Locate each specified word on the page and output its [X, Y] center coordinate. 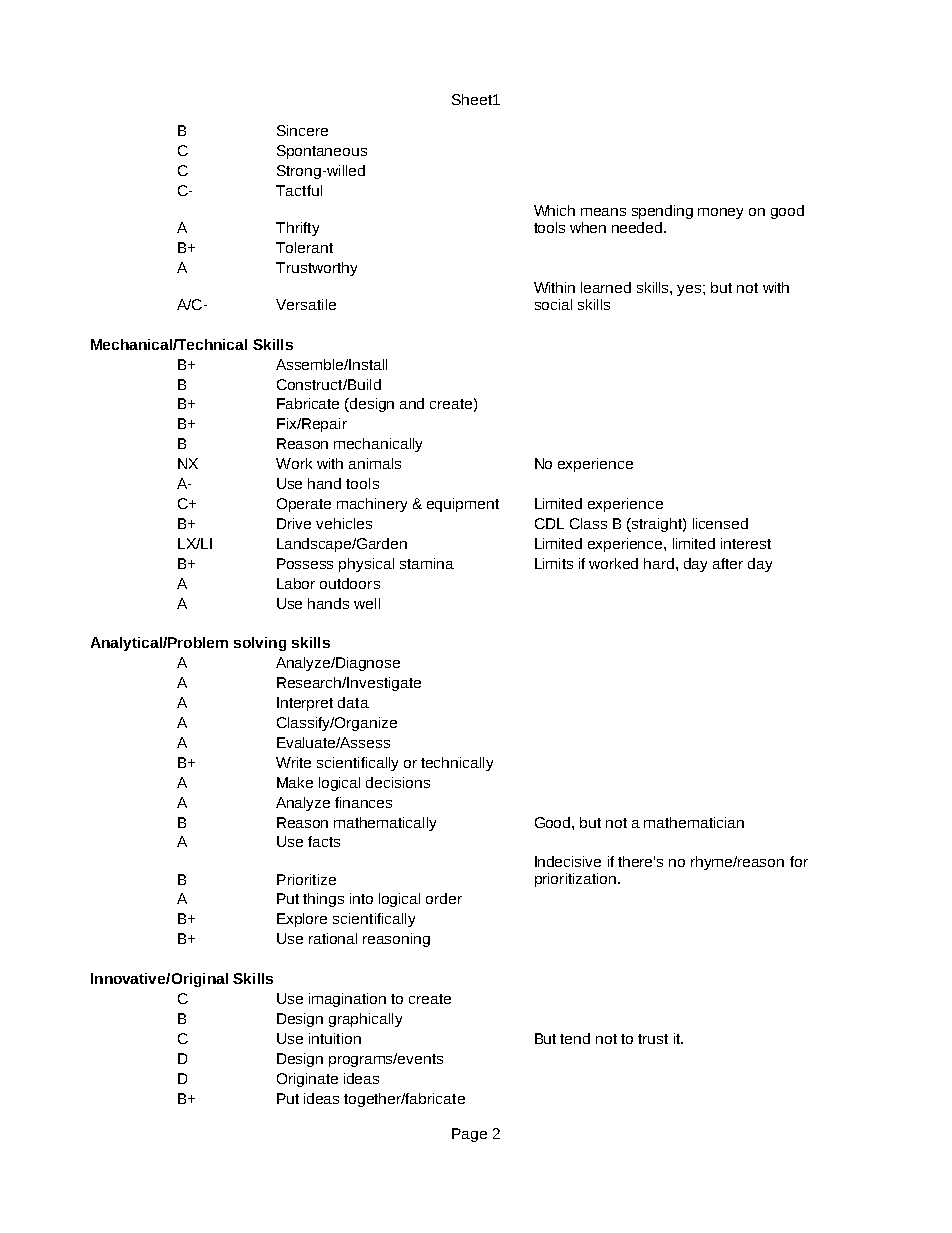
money [720, 213]
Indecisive [568, 861]
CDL [549, 523]
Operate [304, 505]
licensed [720, 523]
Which [554, 210]
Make [295, 782]
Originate [307, 1080]
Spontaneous [322, 152]
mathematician [694, 822]
